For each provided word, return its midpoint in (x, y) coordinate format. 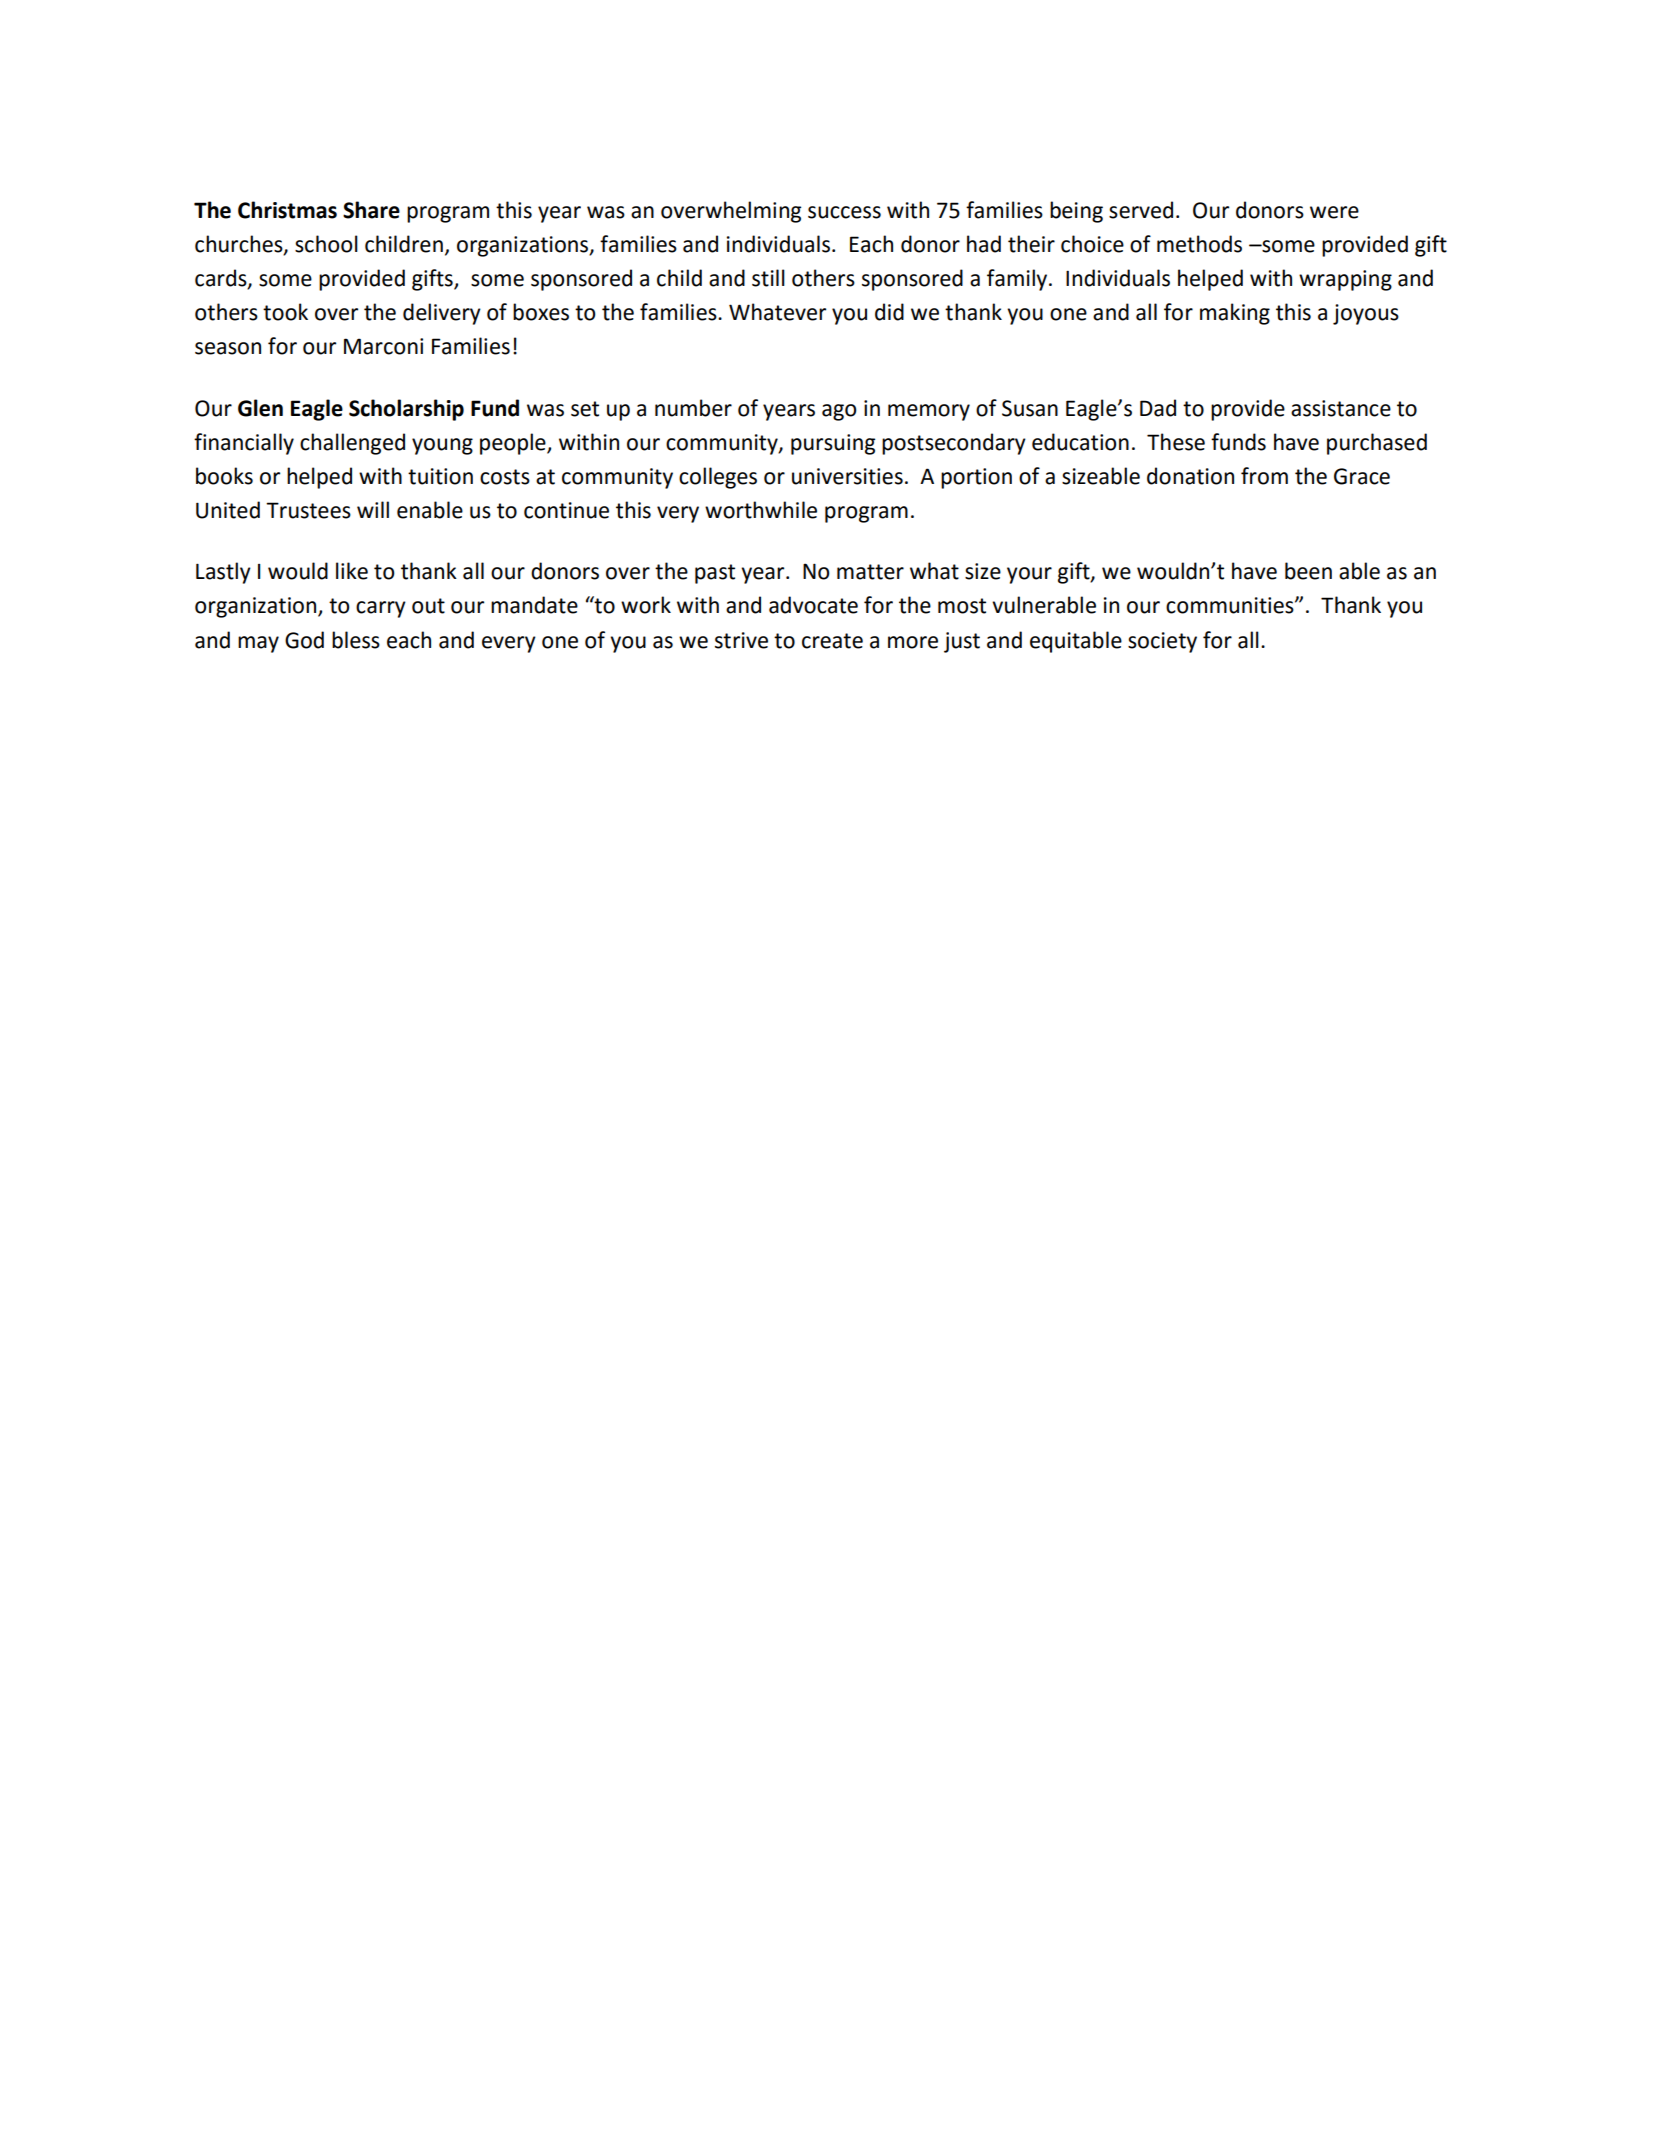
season (228, 348)
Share (371, 210)
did (889, 312)
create (832, 641)
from (1264, 476)
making (1235, 314)
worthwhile (761, 510)
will (373, 509)
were (1334, 212)
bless (356, 640)
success (844, 212)
